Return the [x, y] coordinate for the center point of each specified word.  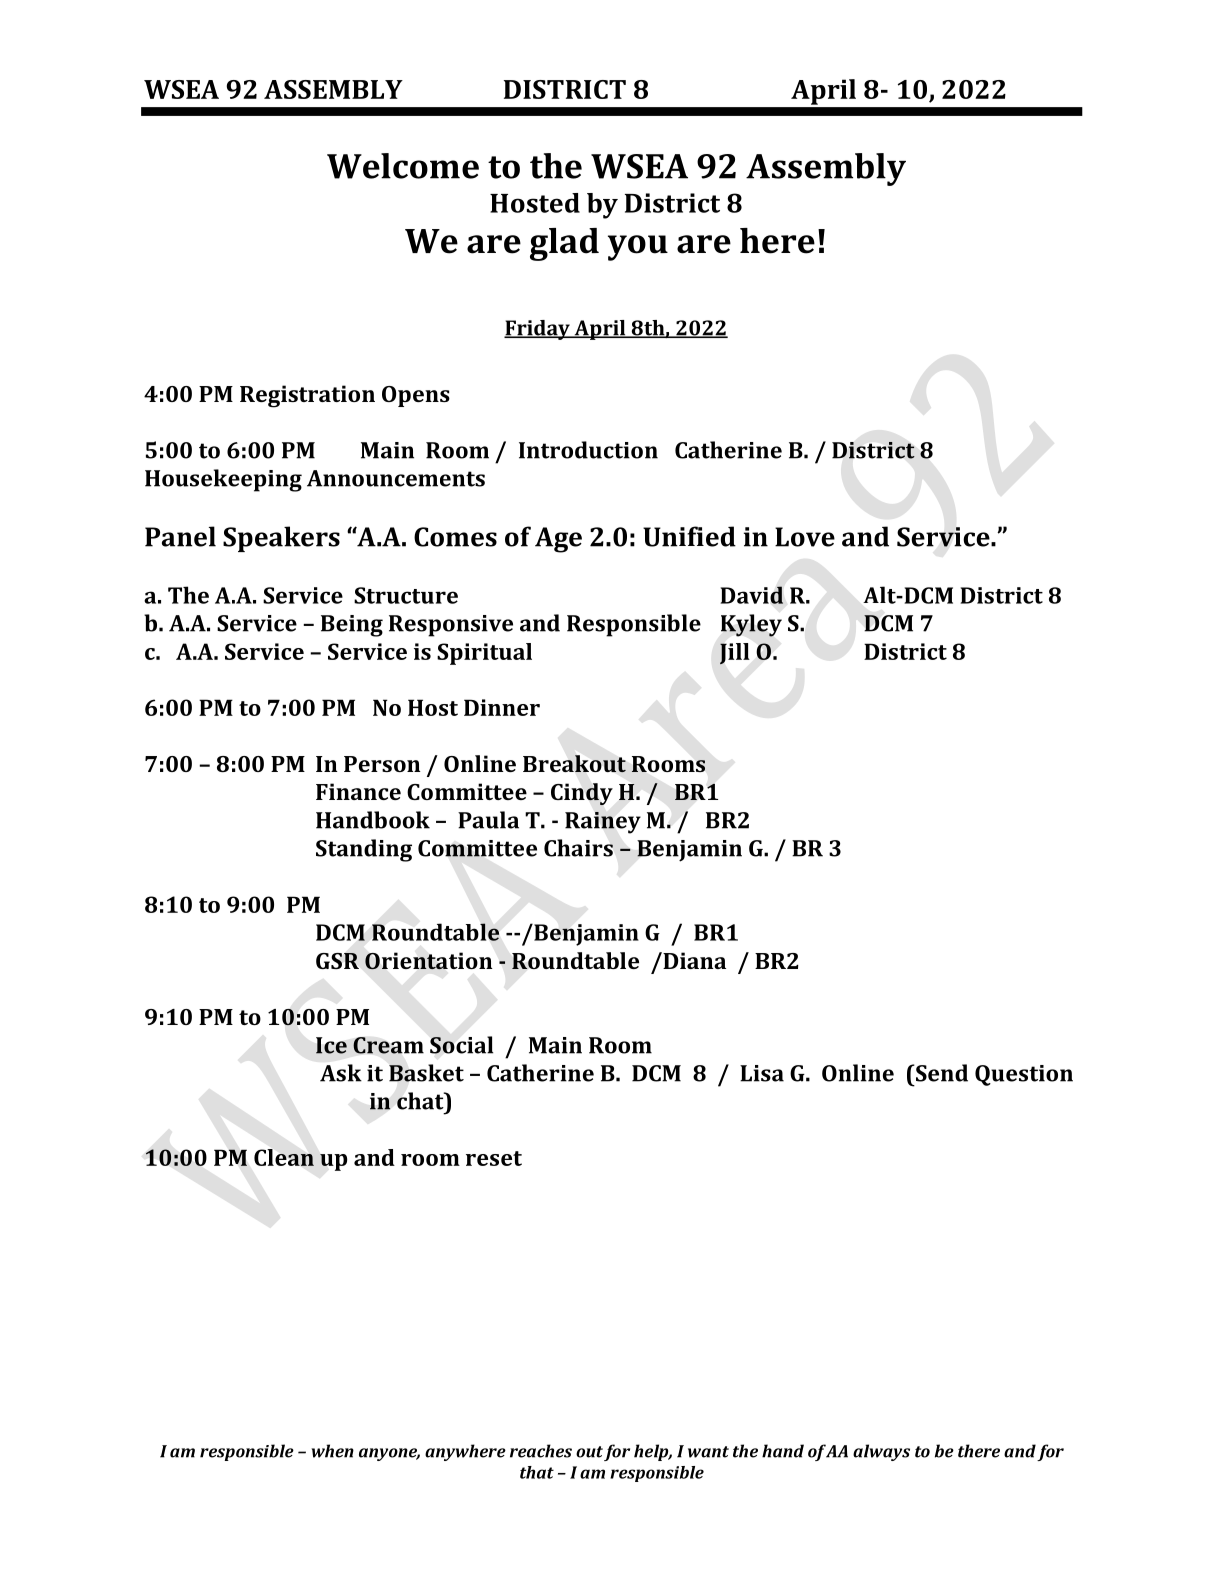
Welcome [403, 166]
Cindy [582, 794]
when [332, 1451]
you [638, 248]
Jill [735, 654]
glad [564, 244]
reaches [541, 1451]
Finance [358, 791]
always [881, 1452]
